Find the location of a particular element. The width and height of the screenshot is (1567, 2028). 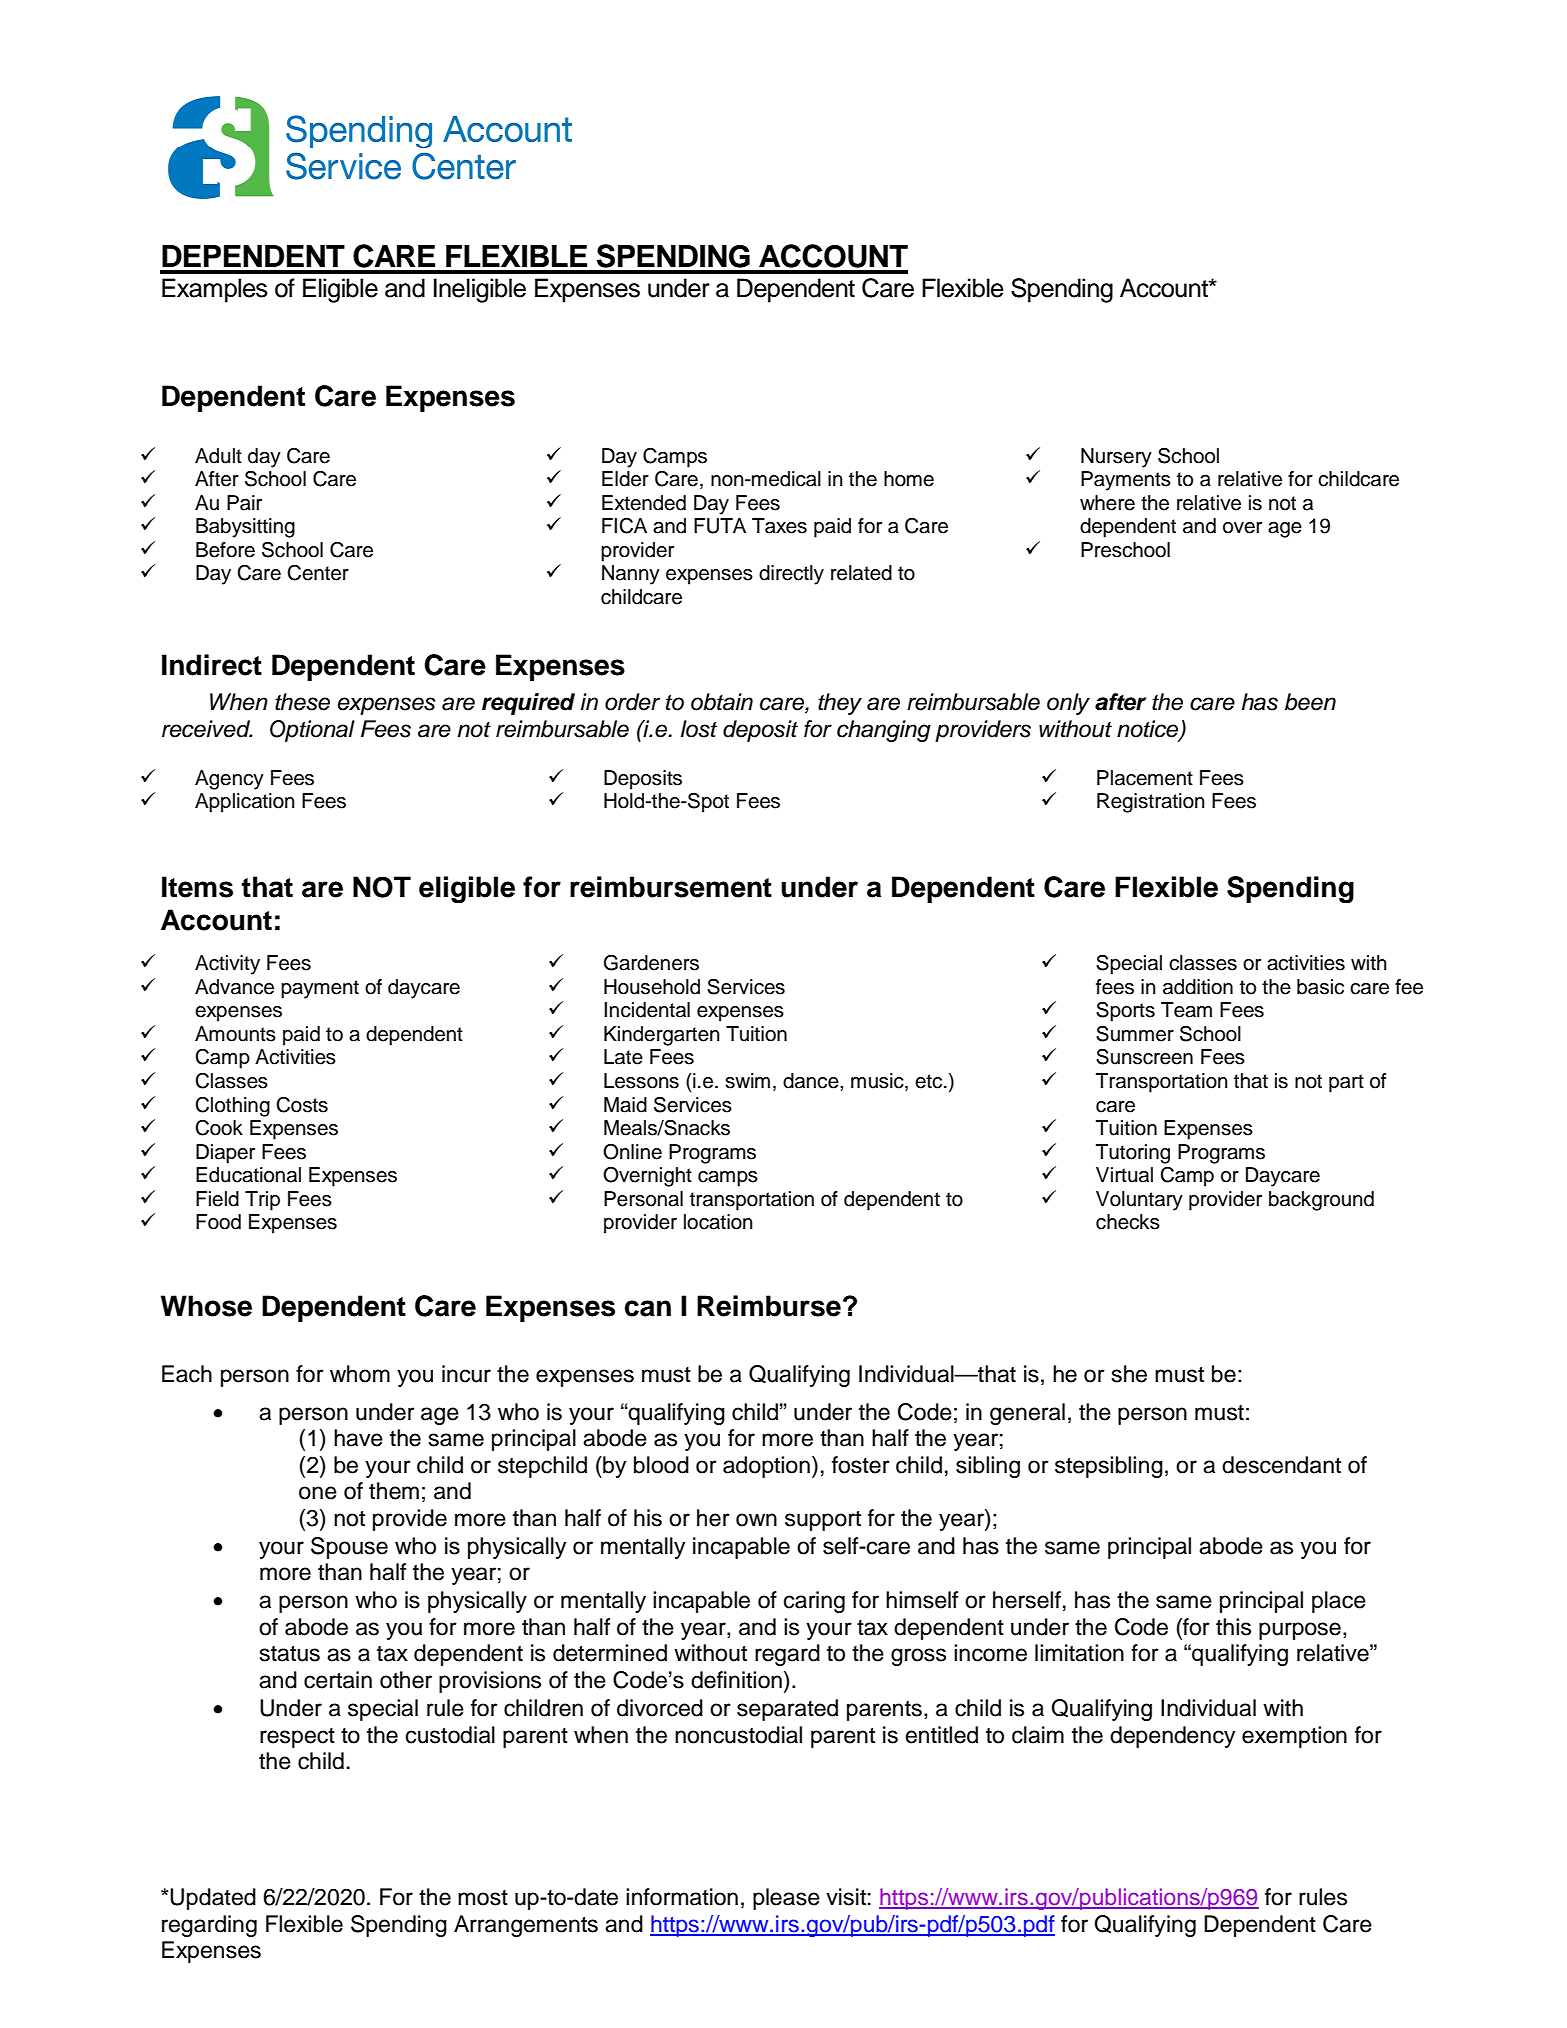

Application is located at coordinates (245, 803).
